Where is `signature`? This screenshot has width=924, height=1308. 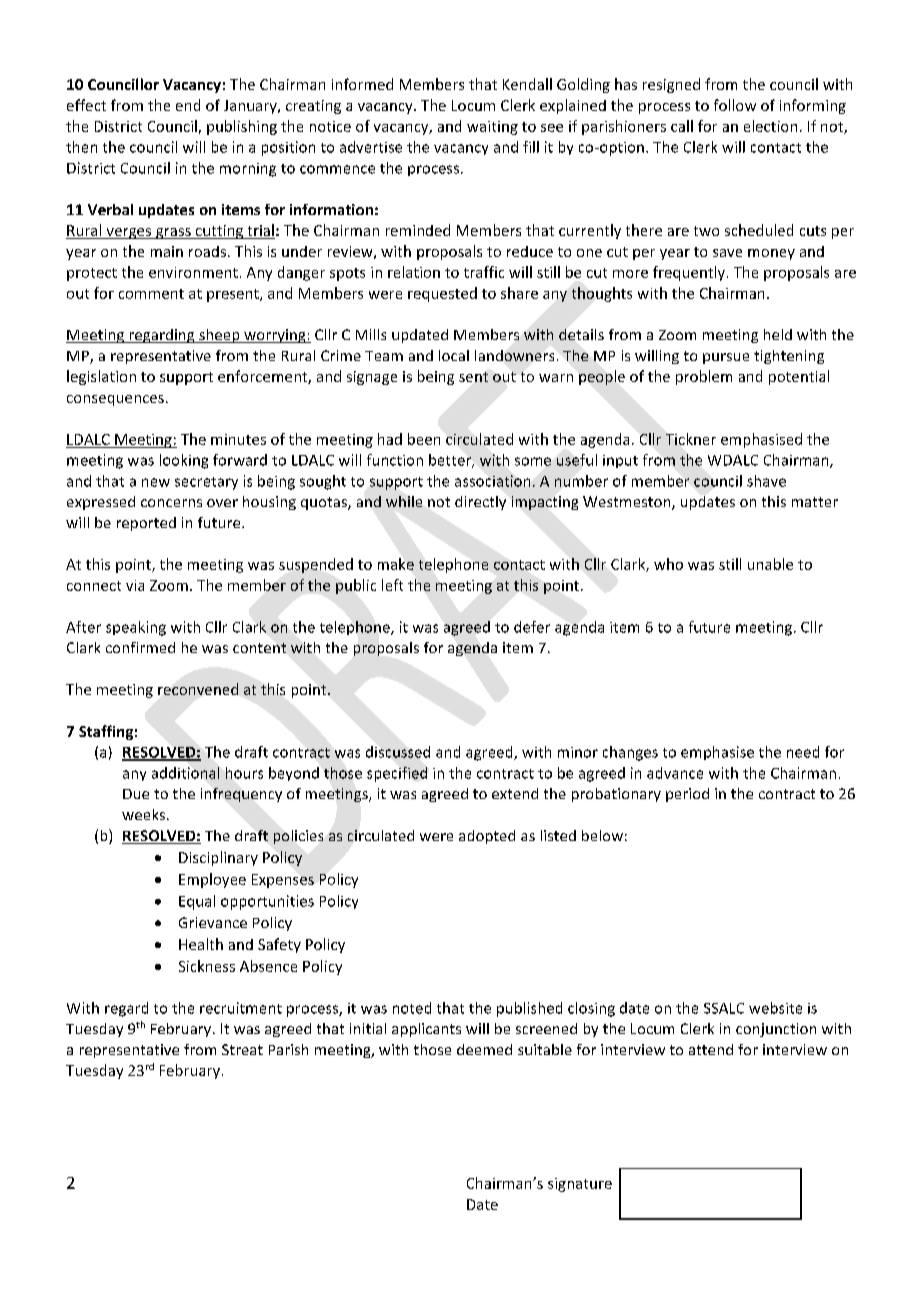
signature is located at coordinates (580, 1185).
